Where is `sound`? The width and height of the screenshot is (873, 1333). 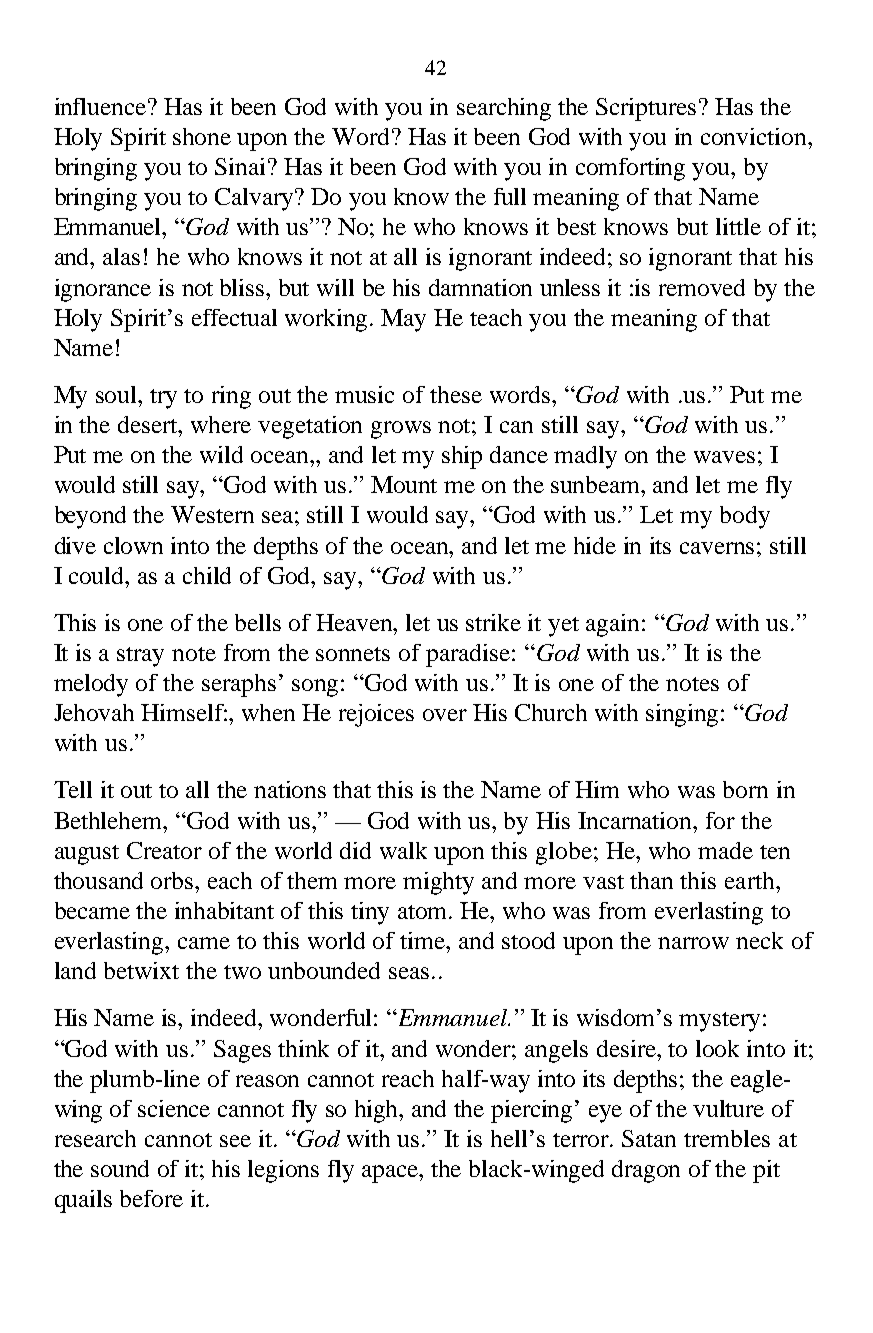
sound is located at coordinates (120, 1168).
